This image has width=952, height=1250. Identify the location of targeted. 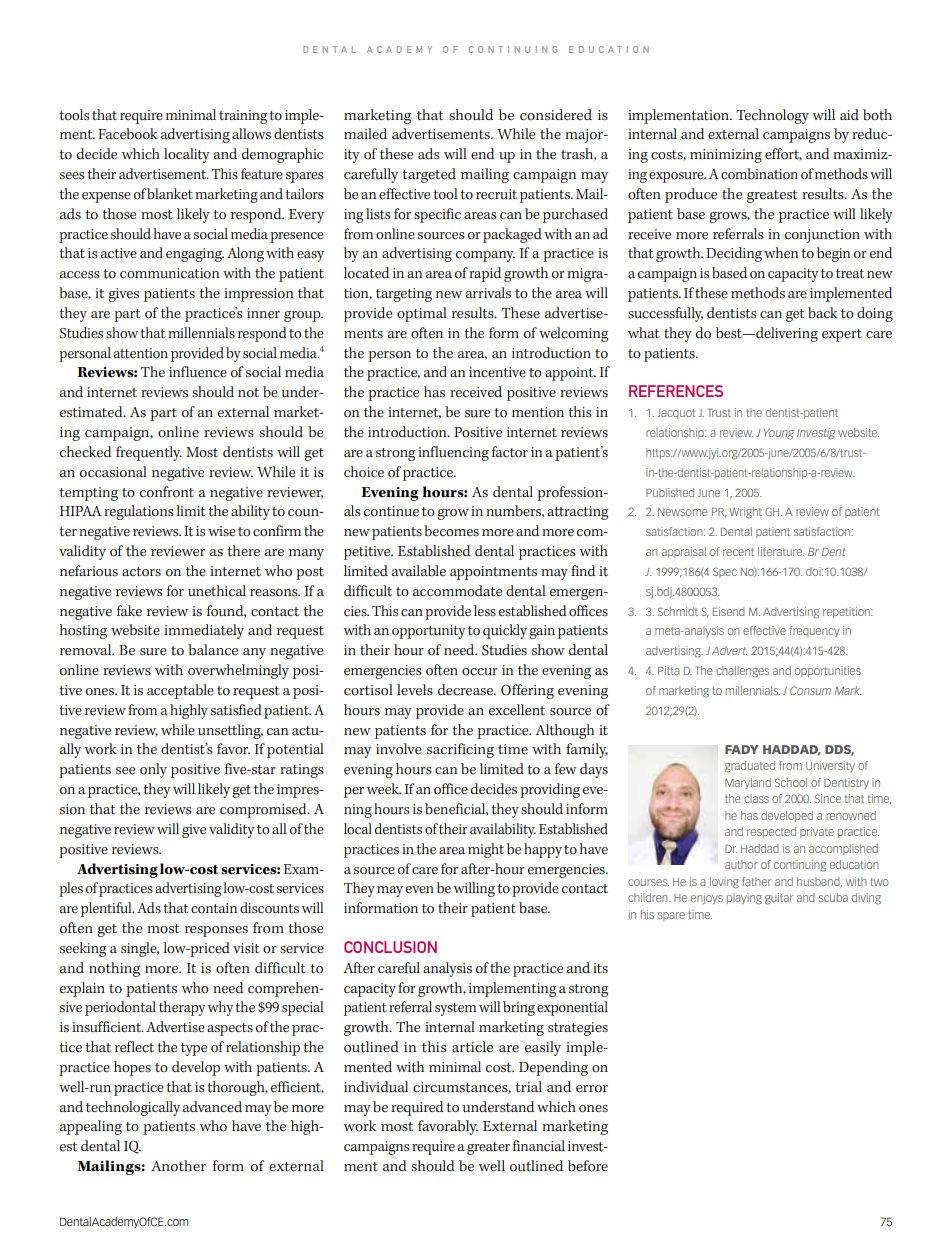
(429, 175).
